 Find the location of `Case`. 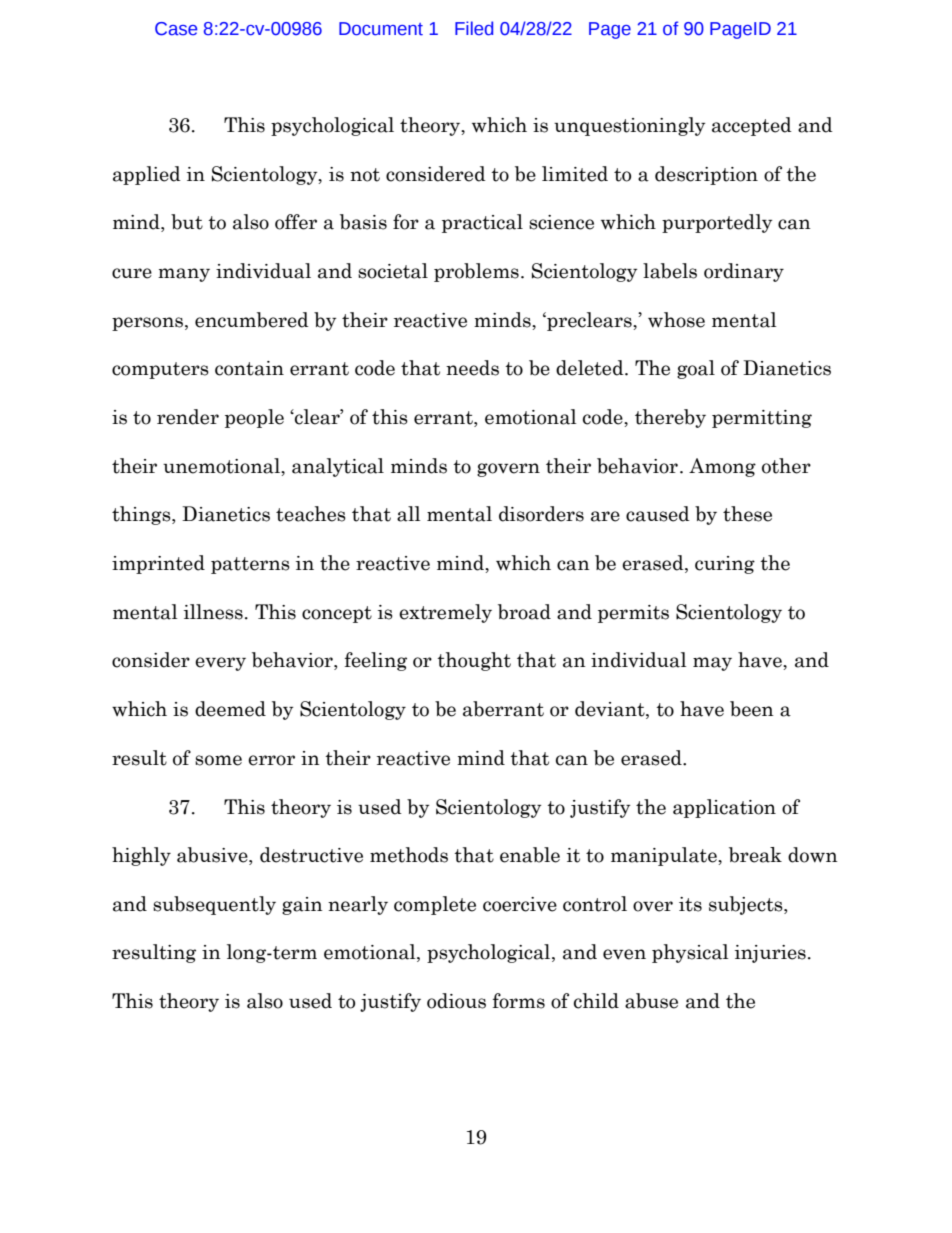

Case is located at coordinates (176, 29).
